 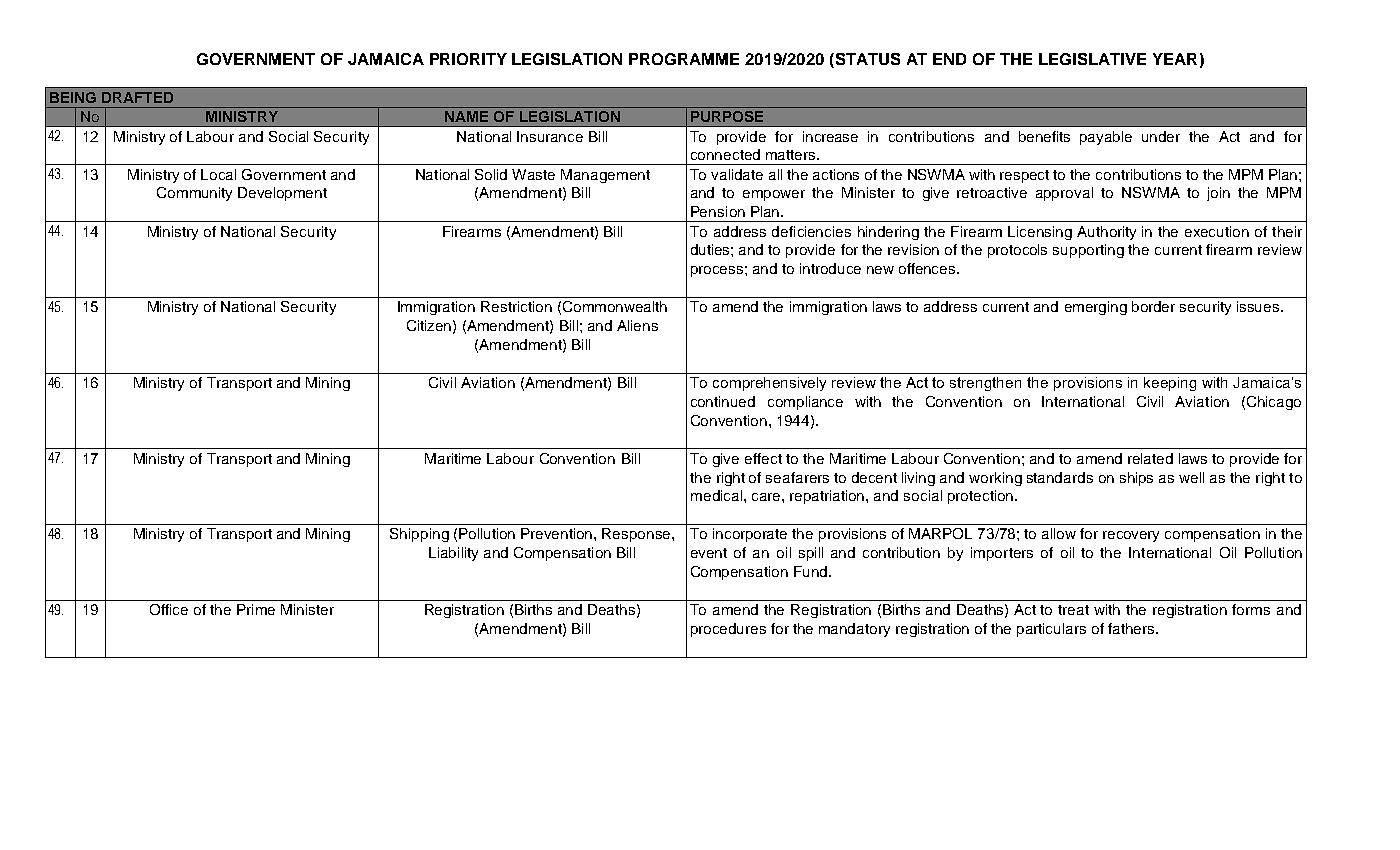 I want to click on procedures, so click(x=728, y=630).
